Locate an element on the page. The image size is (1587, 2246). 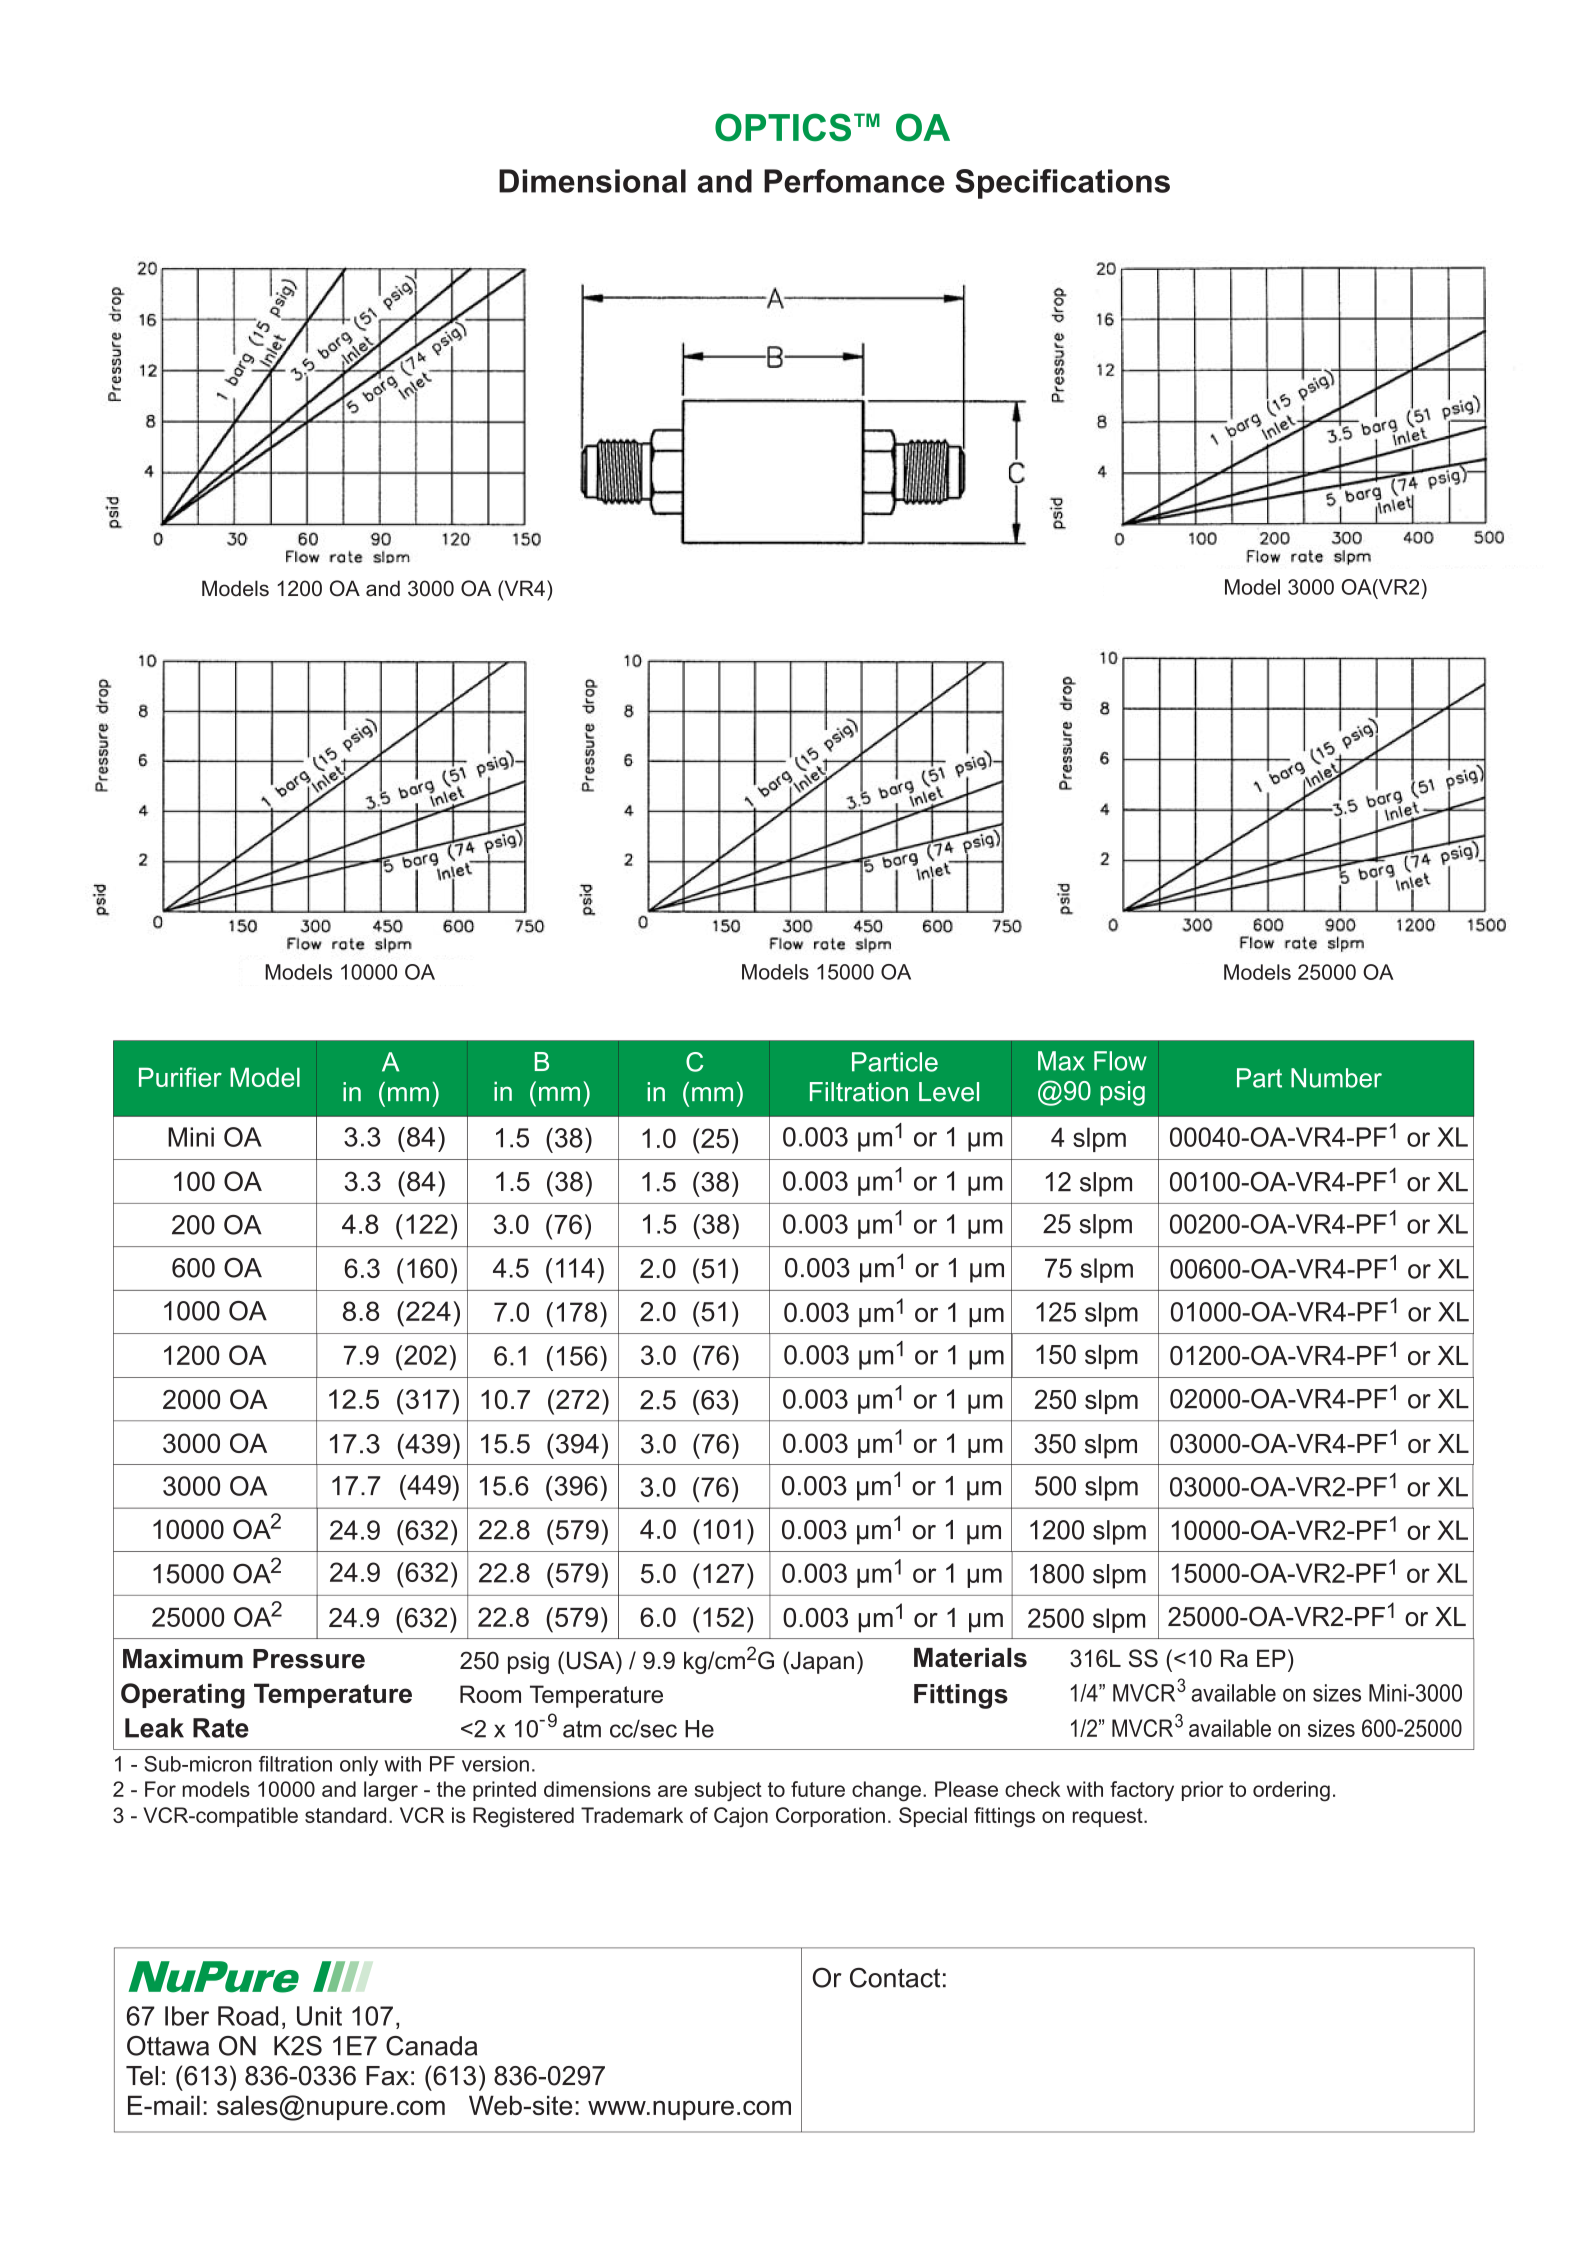
Pressure is located at coordinates (309, 1659).
